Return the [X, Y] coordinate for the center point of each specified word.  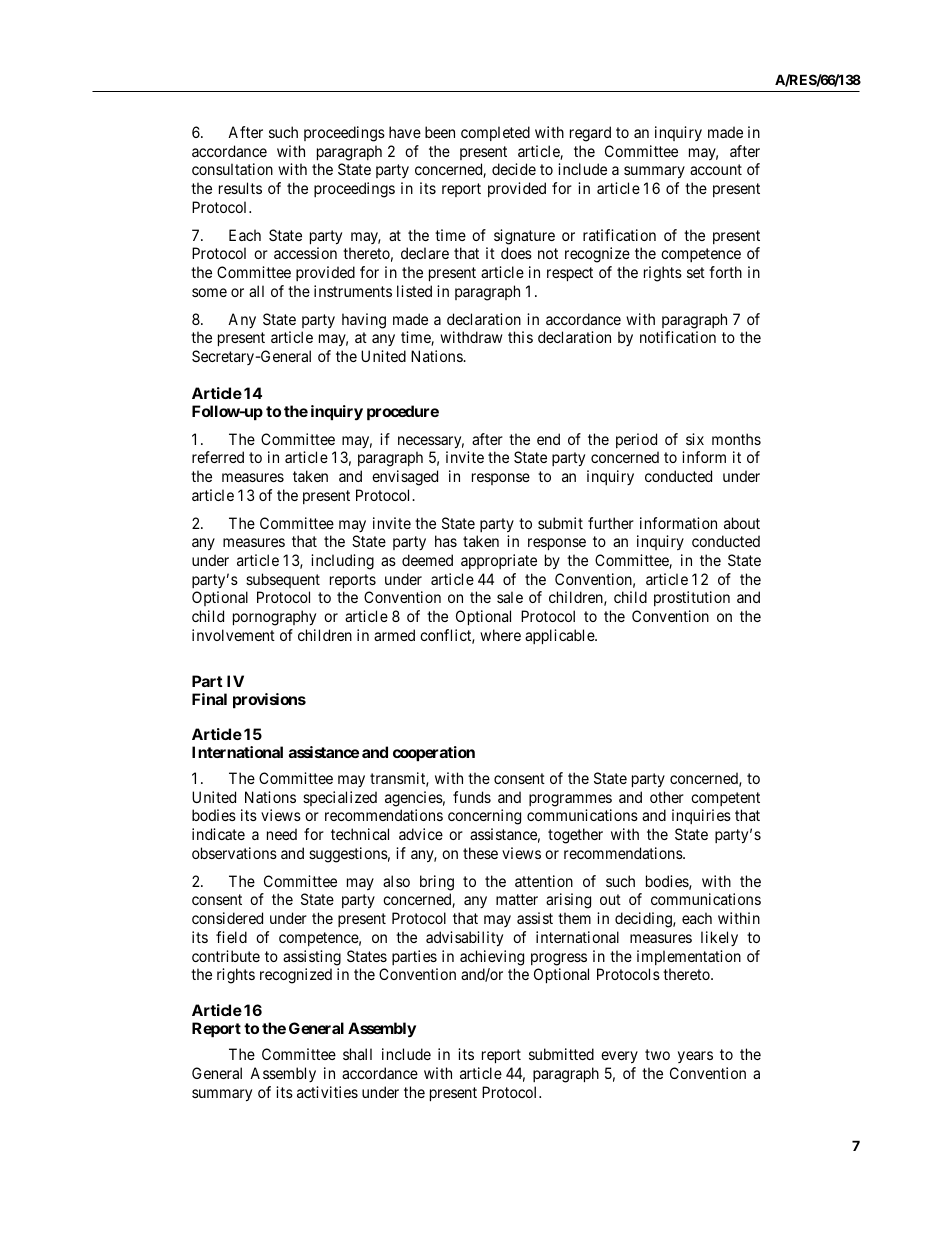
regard [590, 134]
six [695, 439]
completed [495, 133]
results [240, 188]
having [364, 321]
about [742, 523]
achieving [492, 958]
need [282, 834]
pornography [274, 618]
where [500, 635]
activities [327, 1092]
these [480, 853]
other [667, 797]
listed [414, 291]
